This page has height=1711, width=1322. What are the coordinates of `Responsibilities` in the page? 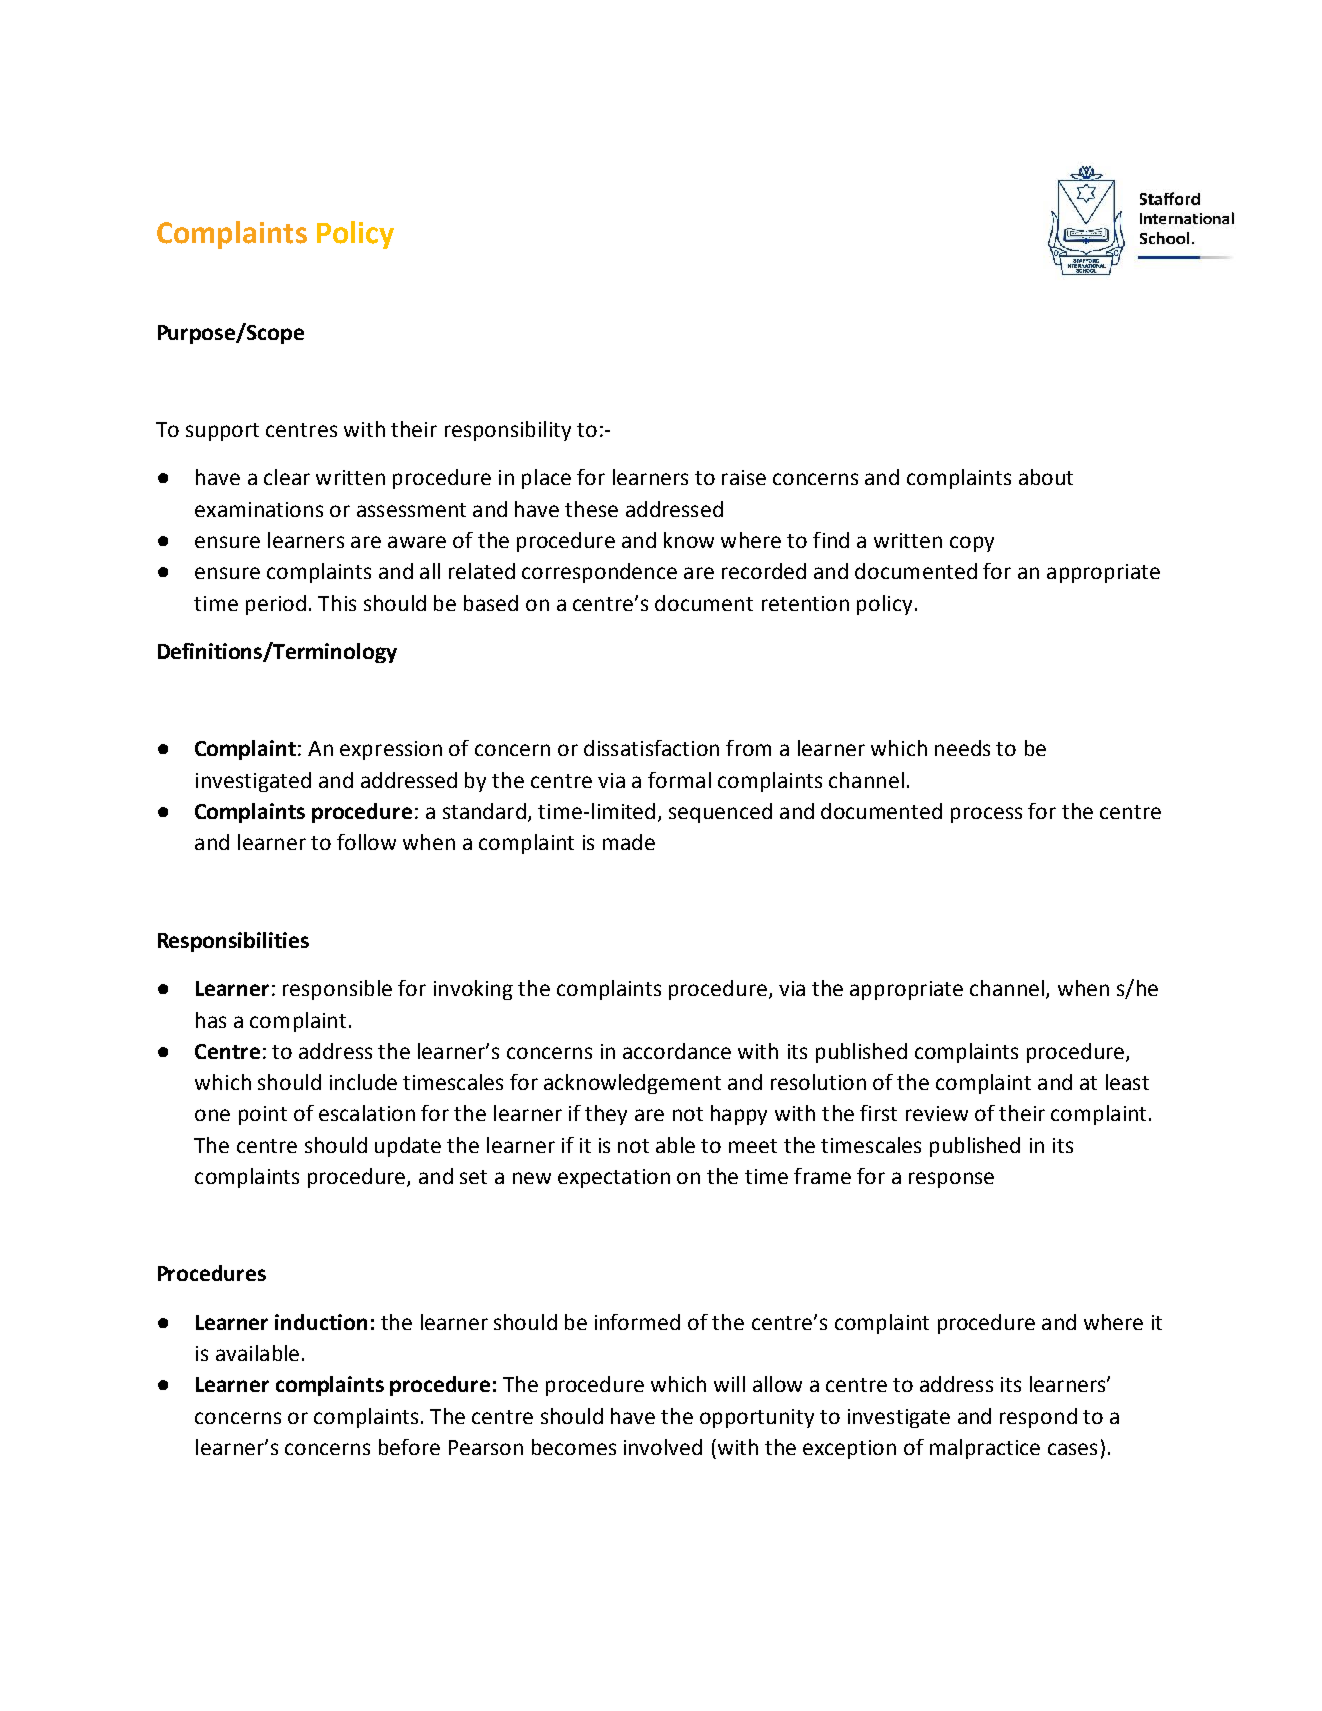 It's located at (233, 942).
